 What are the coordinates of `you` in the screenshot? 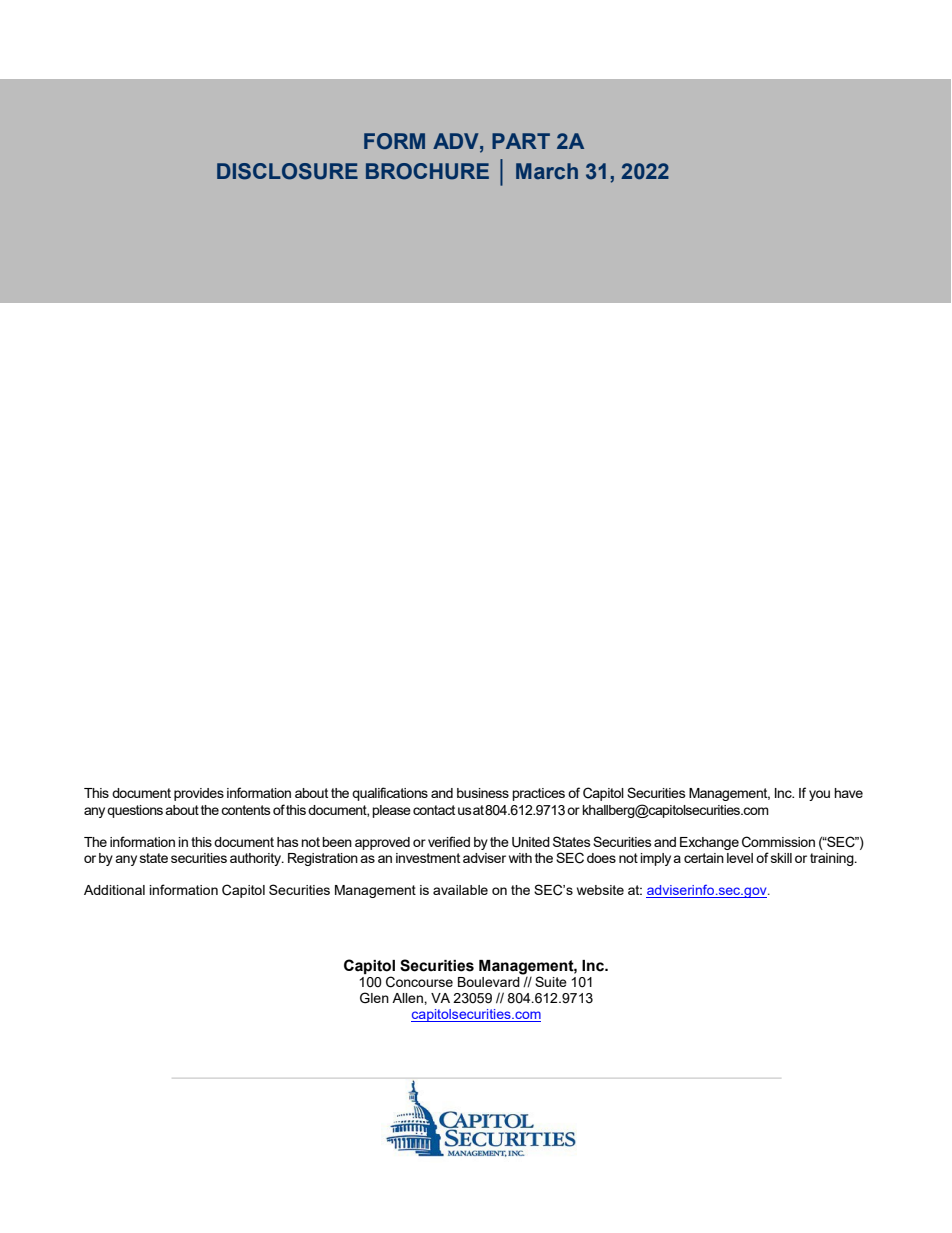 It's located at (819, 795).
